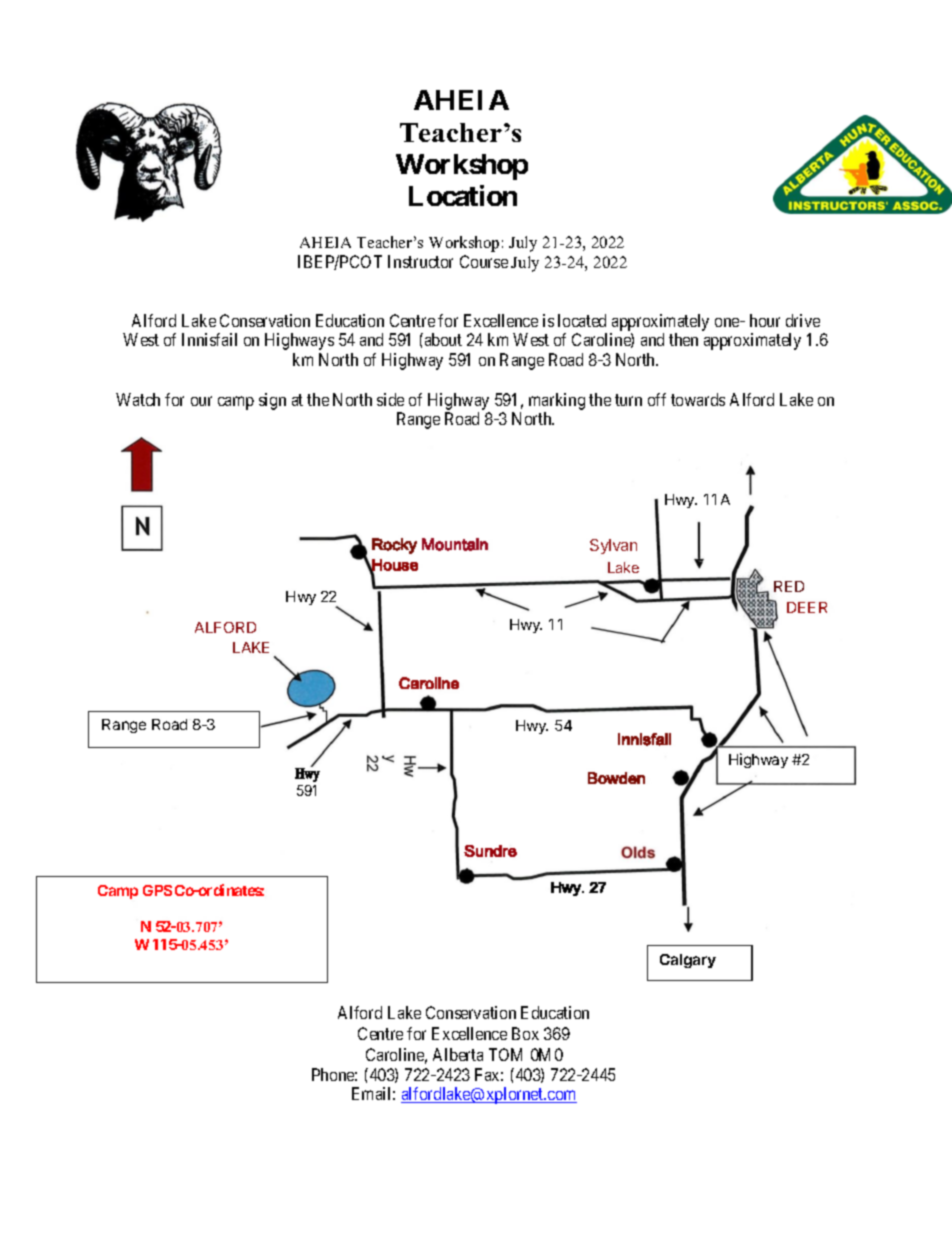 The width and height of the image is (952, 1233). I want to click on Instructor, so click(420, 261).
